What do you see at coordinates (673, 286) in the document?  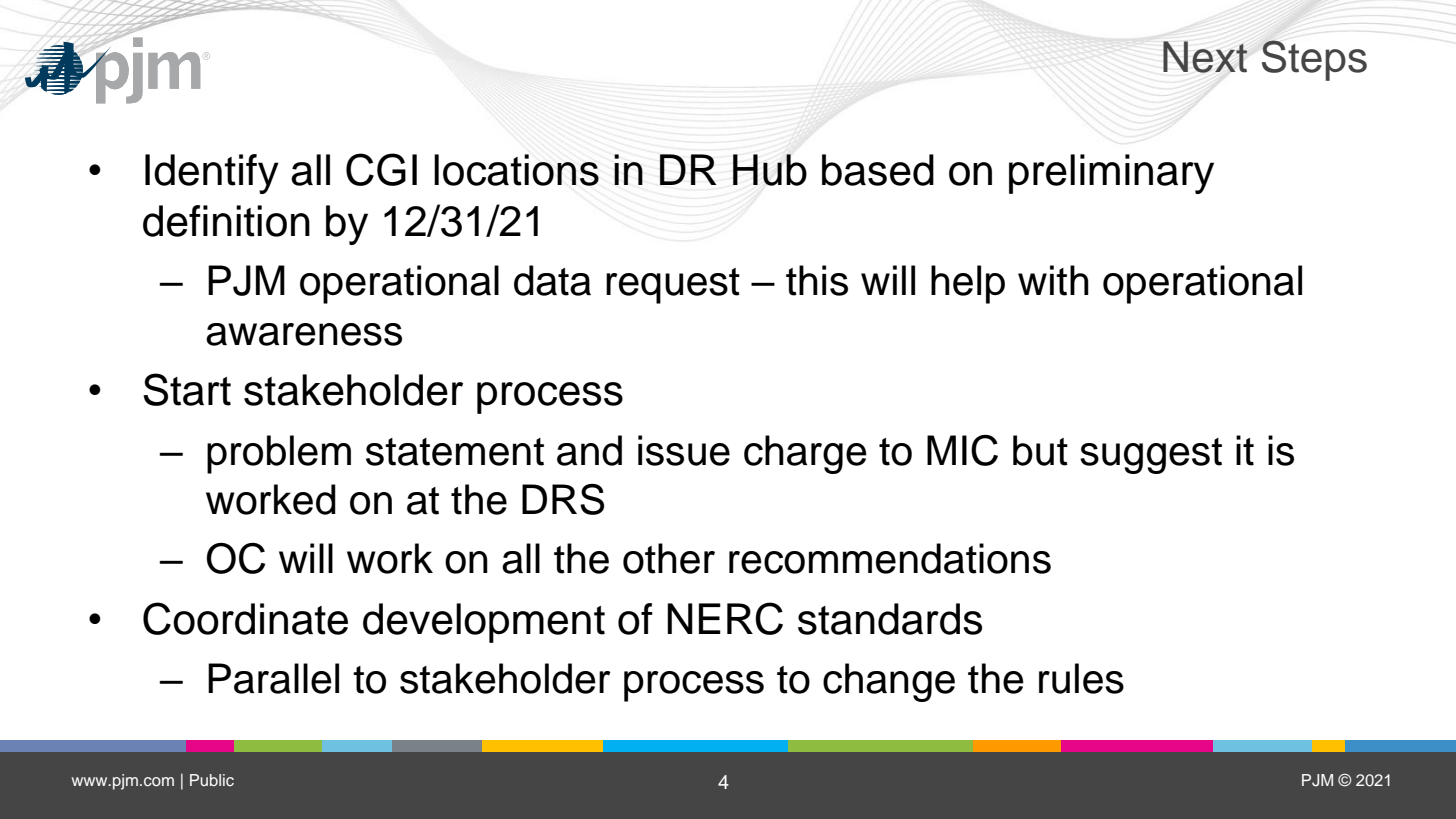 I see `request` at bounding box center [673, 286].
